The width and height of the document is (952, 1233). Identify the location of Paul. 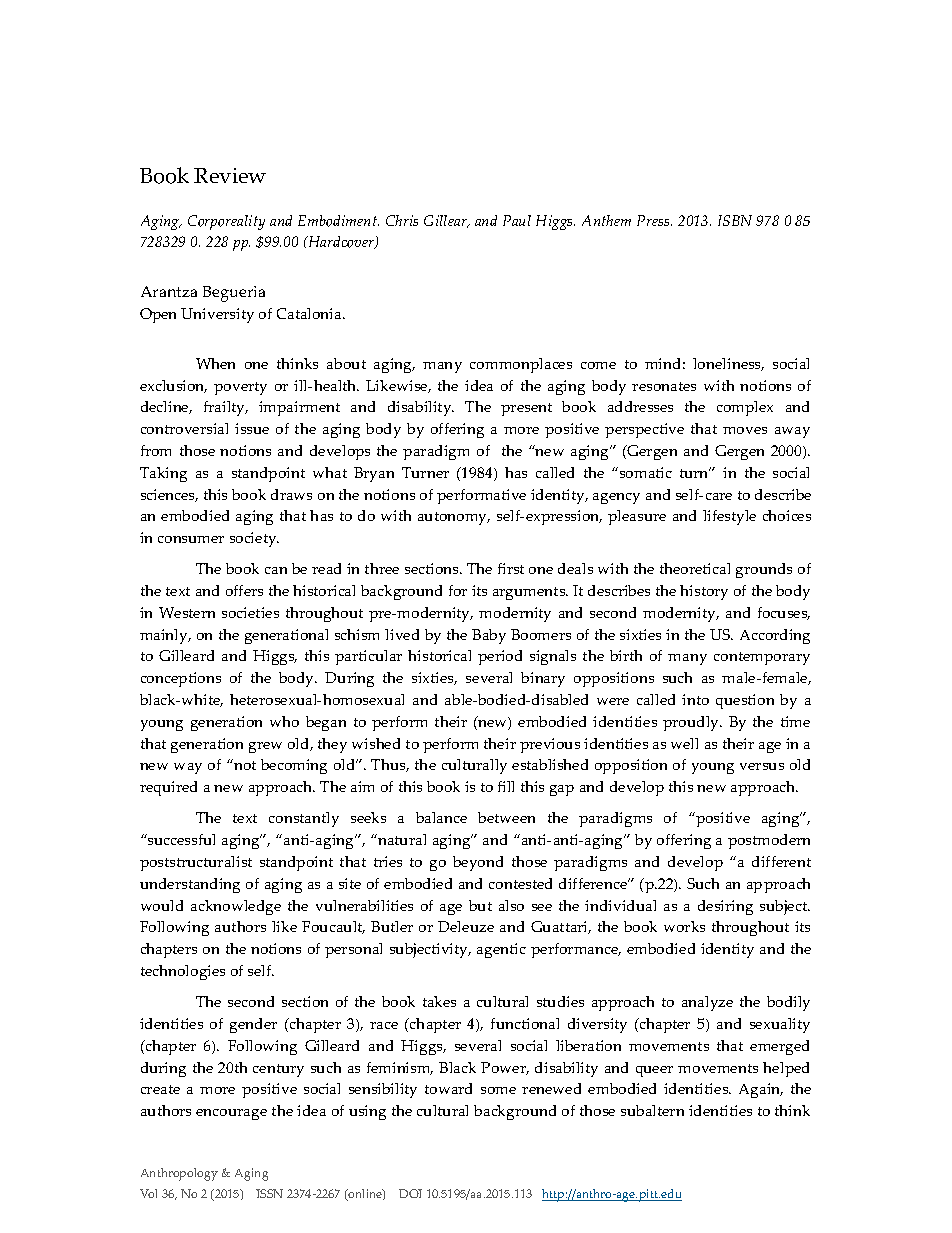
(517, 220).
